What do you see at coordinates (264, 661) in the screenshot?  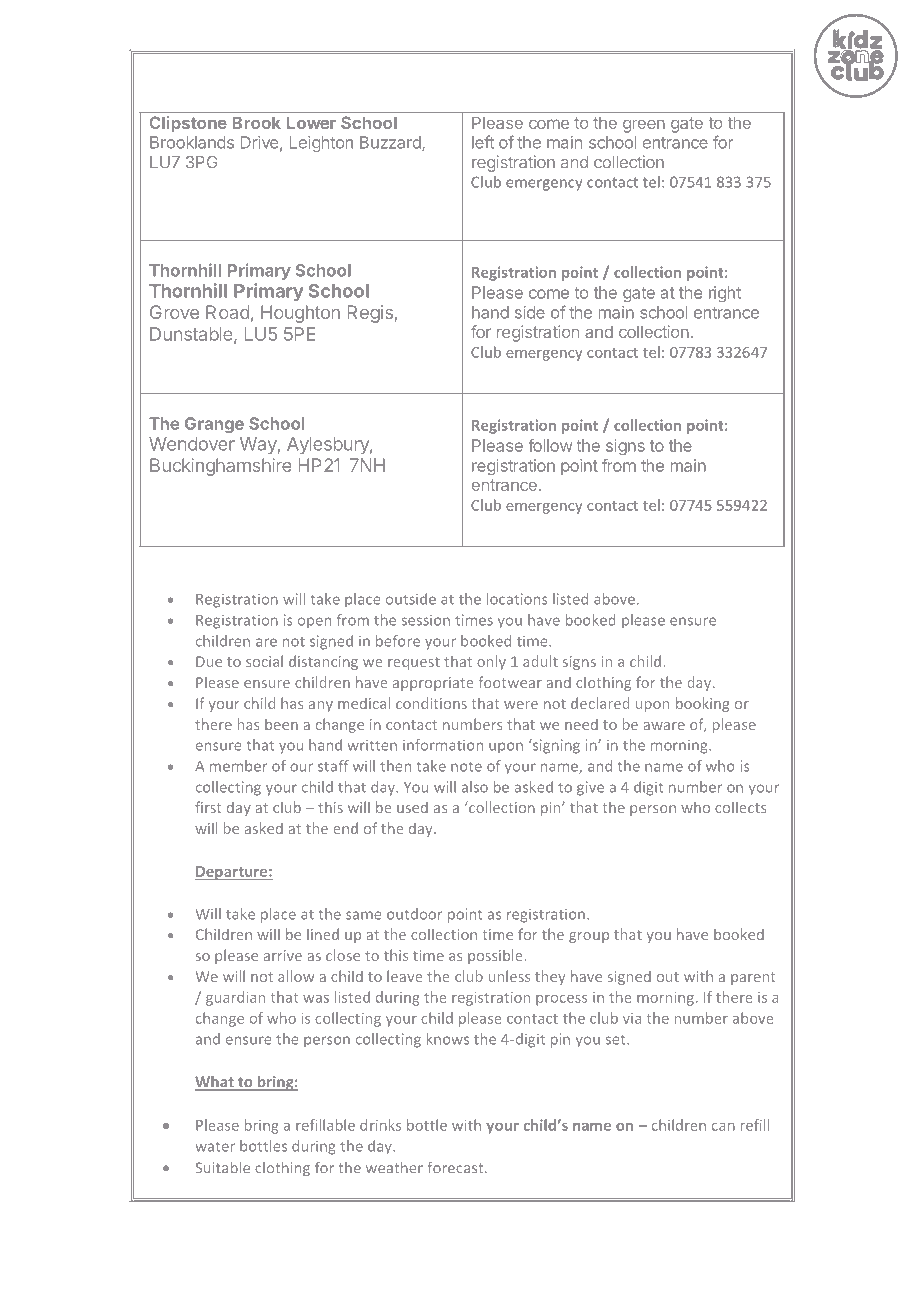 I see `social` at bounding box center [264, 661].
